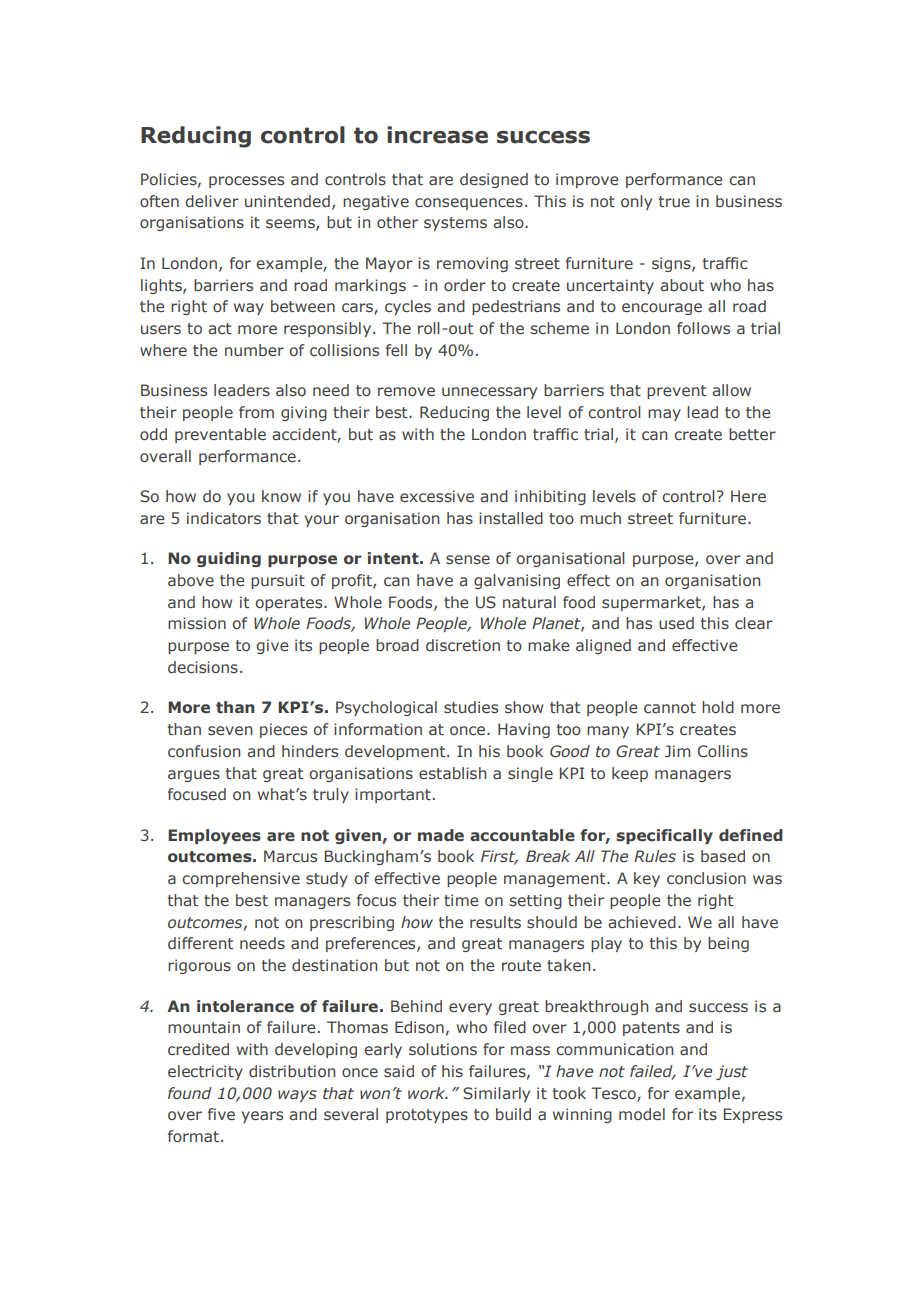 The width and height of the screenshot is (924, 1308). I want to click on mission, so click(197, 623).
